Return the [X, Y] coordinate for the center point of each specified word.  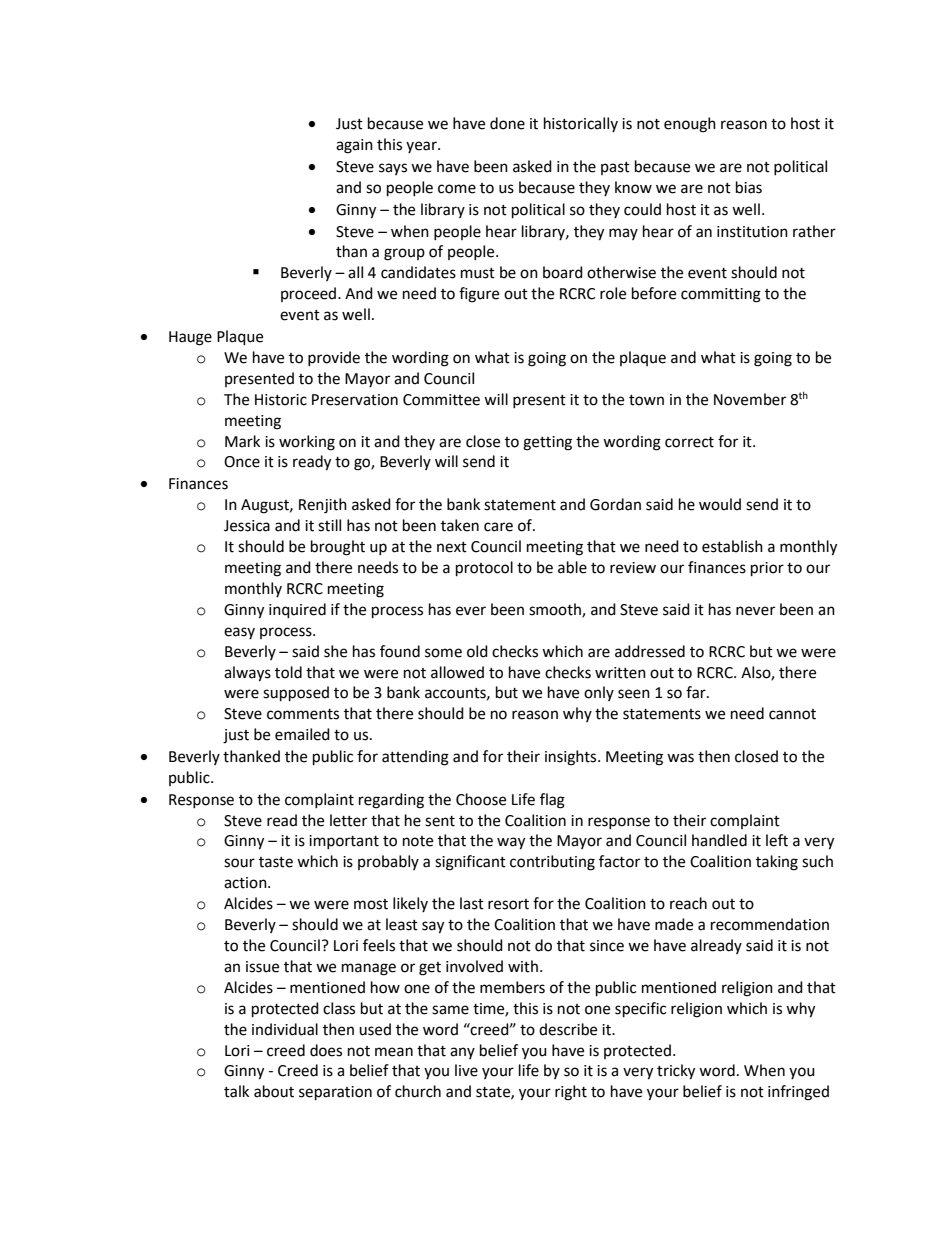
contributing [552, 863]
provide [334, 358]
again [354, 146]
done [507, 123]
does [326, 1050]
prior [767, 569]
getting [547, 443]
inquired [297, 611]
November [750, 399]
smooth [556, 610]
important [344, 842]
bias [749, 187]
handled [719, 840]
